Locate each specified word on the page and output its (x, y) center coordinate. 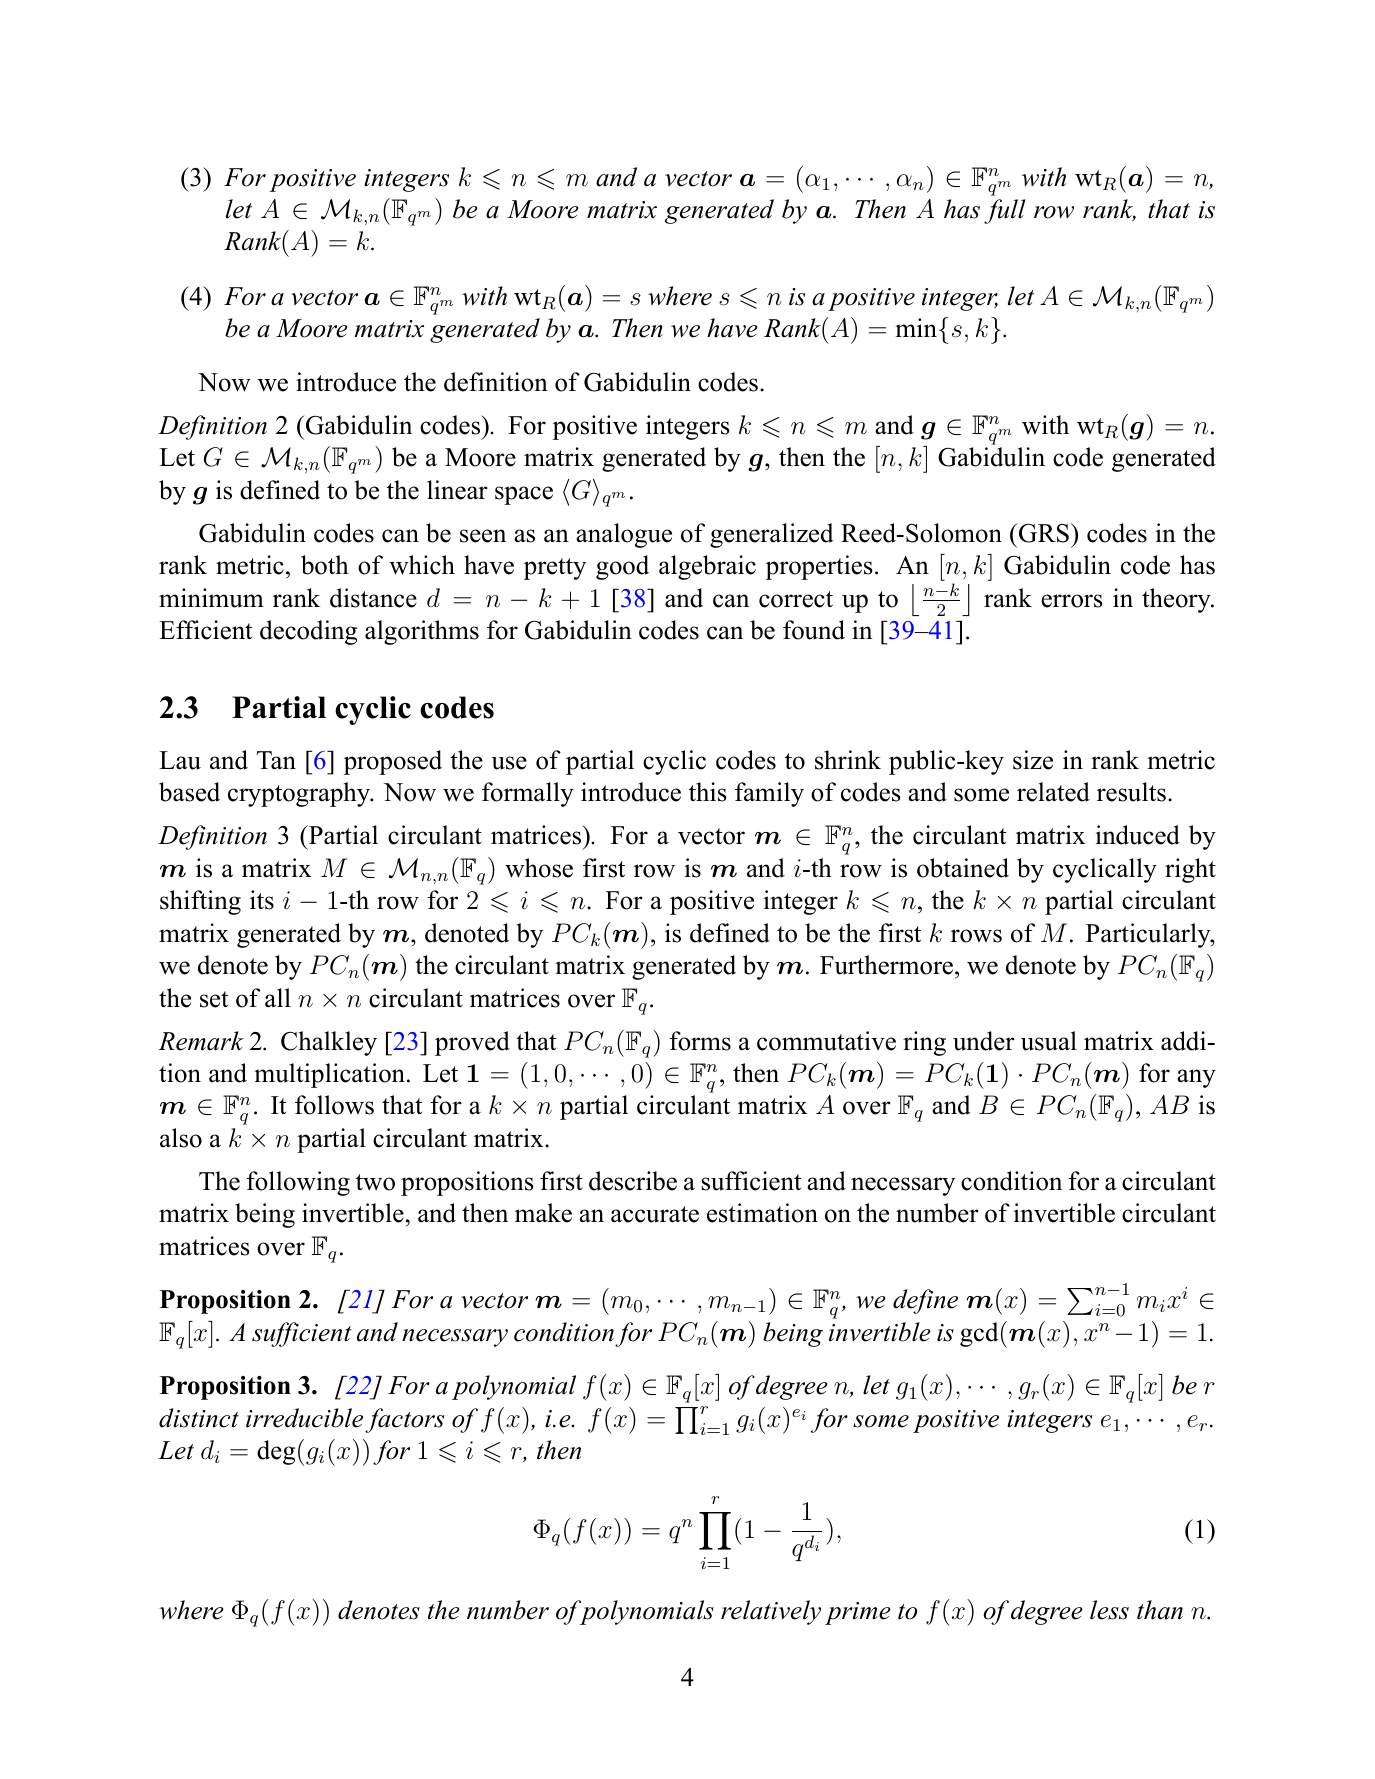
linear (457, 490)
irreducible (304, 1418)
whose (539, 868)
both (325, 565)
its (262, 900)
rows (976, 936)
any (1196, 1078)
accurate (655, 1214)
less (1109, 1610)
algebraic (707, 567)
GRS (1044, 533)
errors (1072, 601)
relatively (771, 1612)
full (1005, 211)
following (298, 1183)
